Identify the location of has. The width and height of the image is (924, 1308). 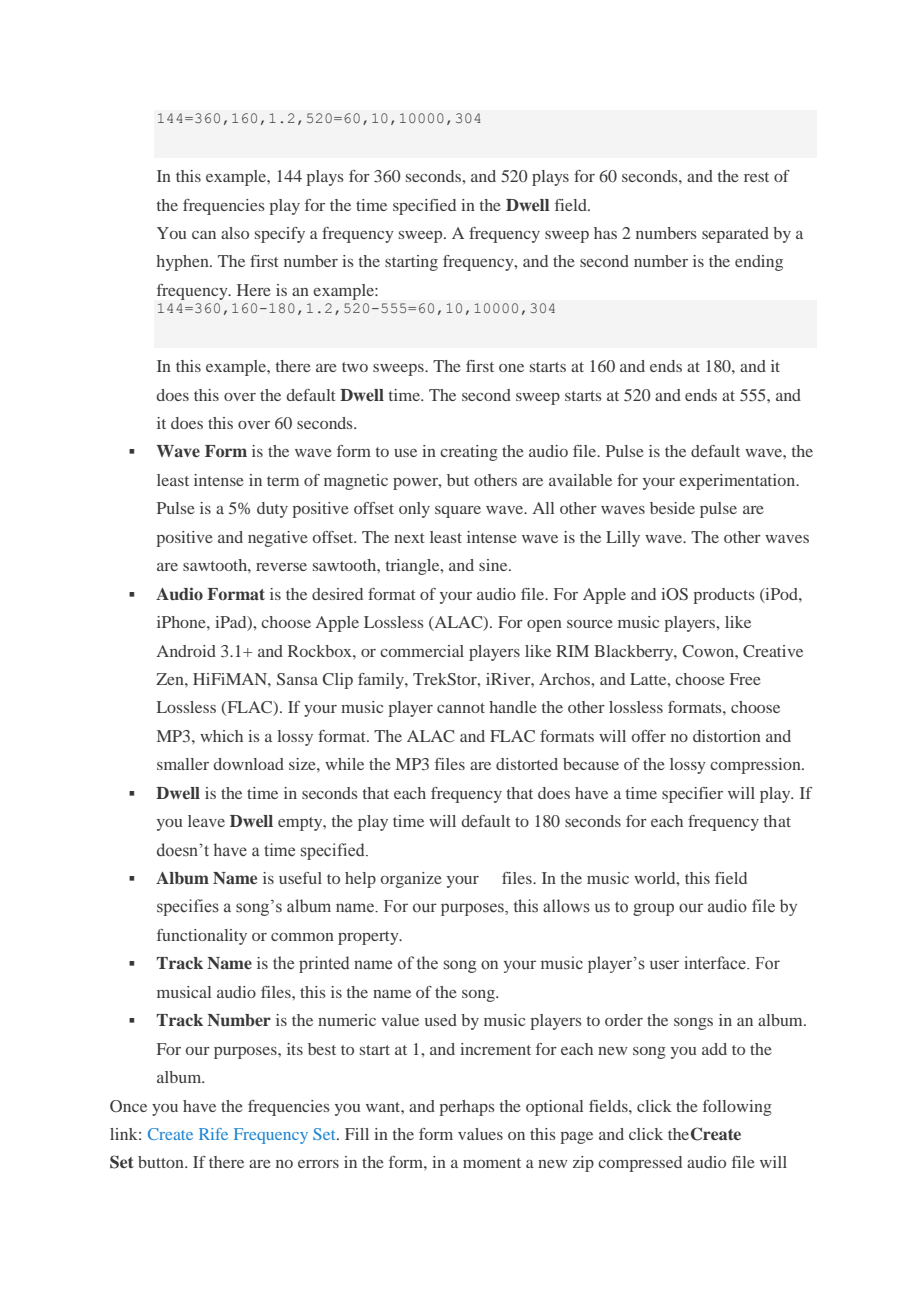
(605, 233).
